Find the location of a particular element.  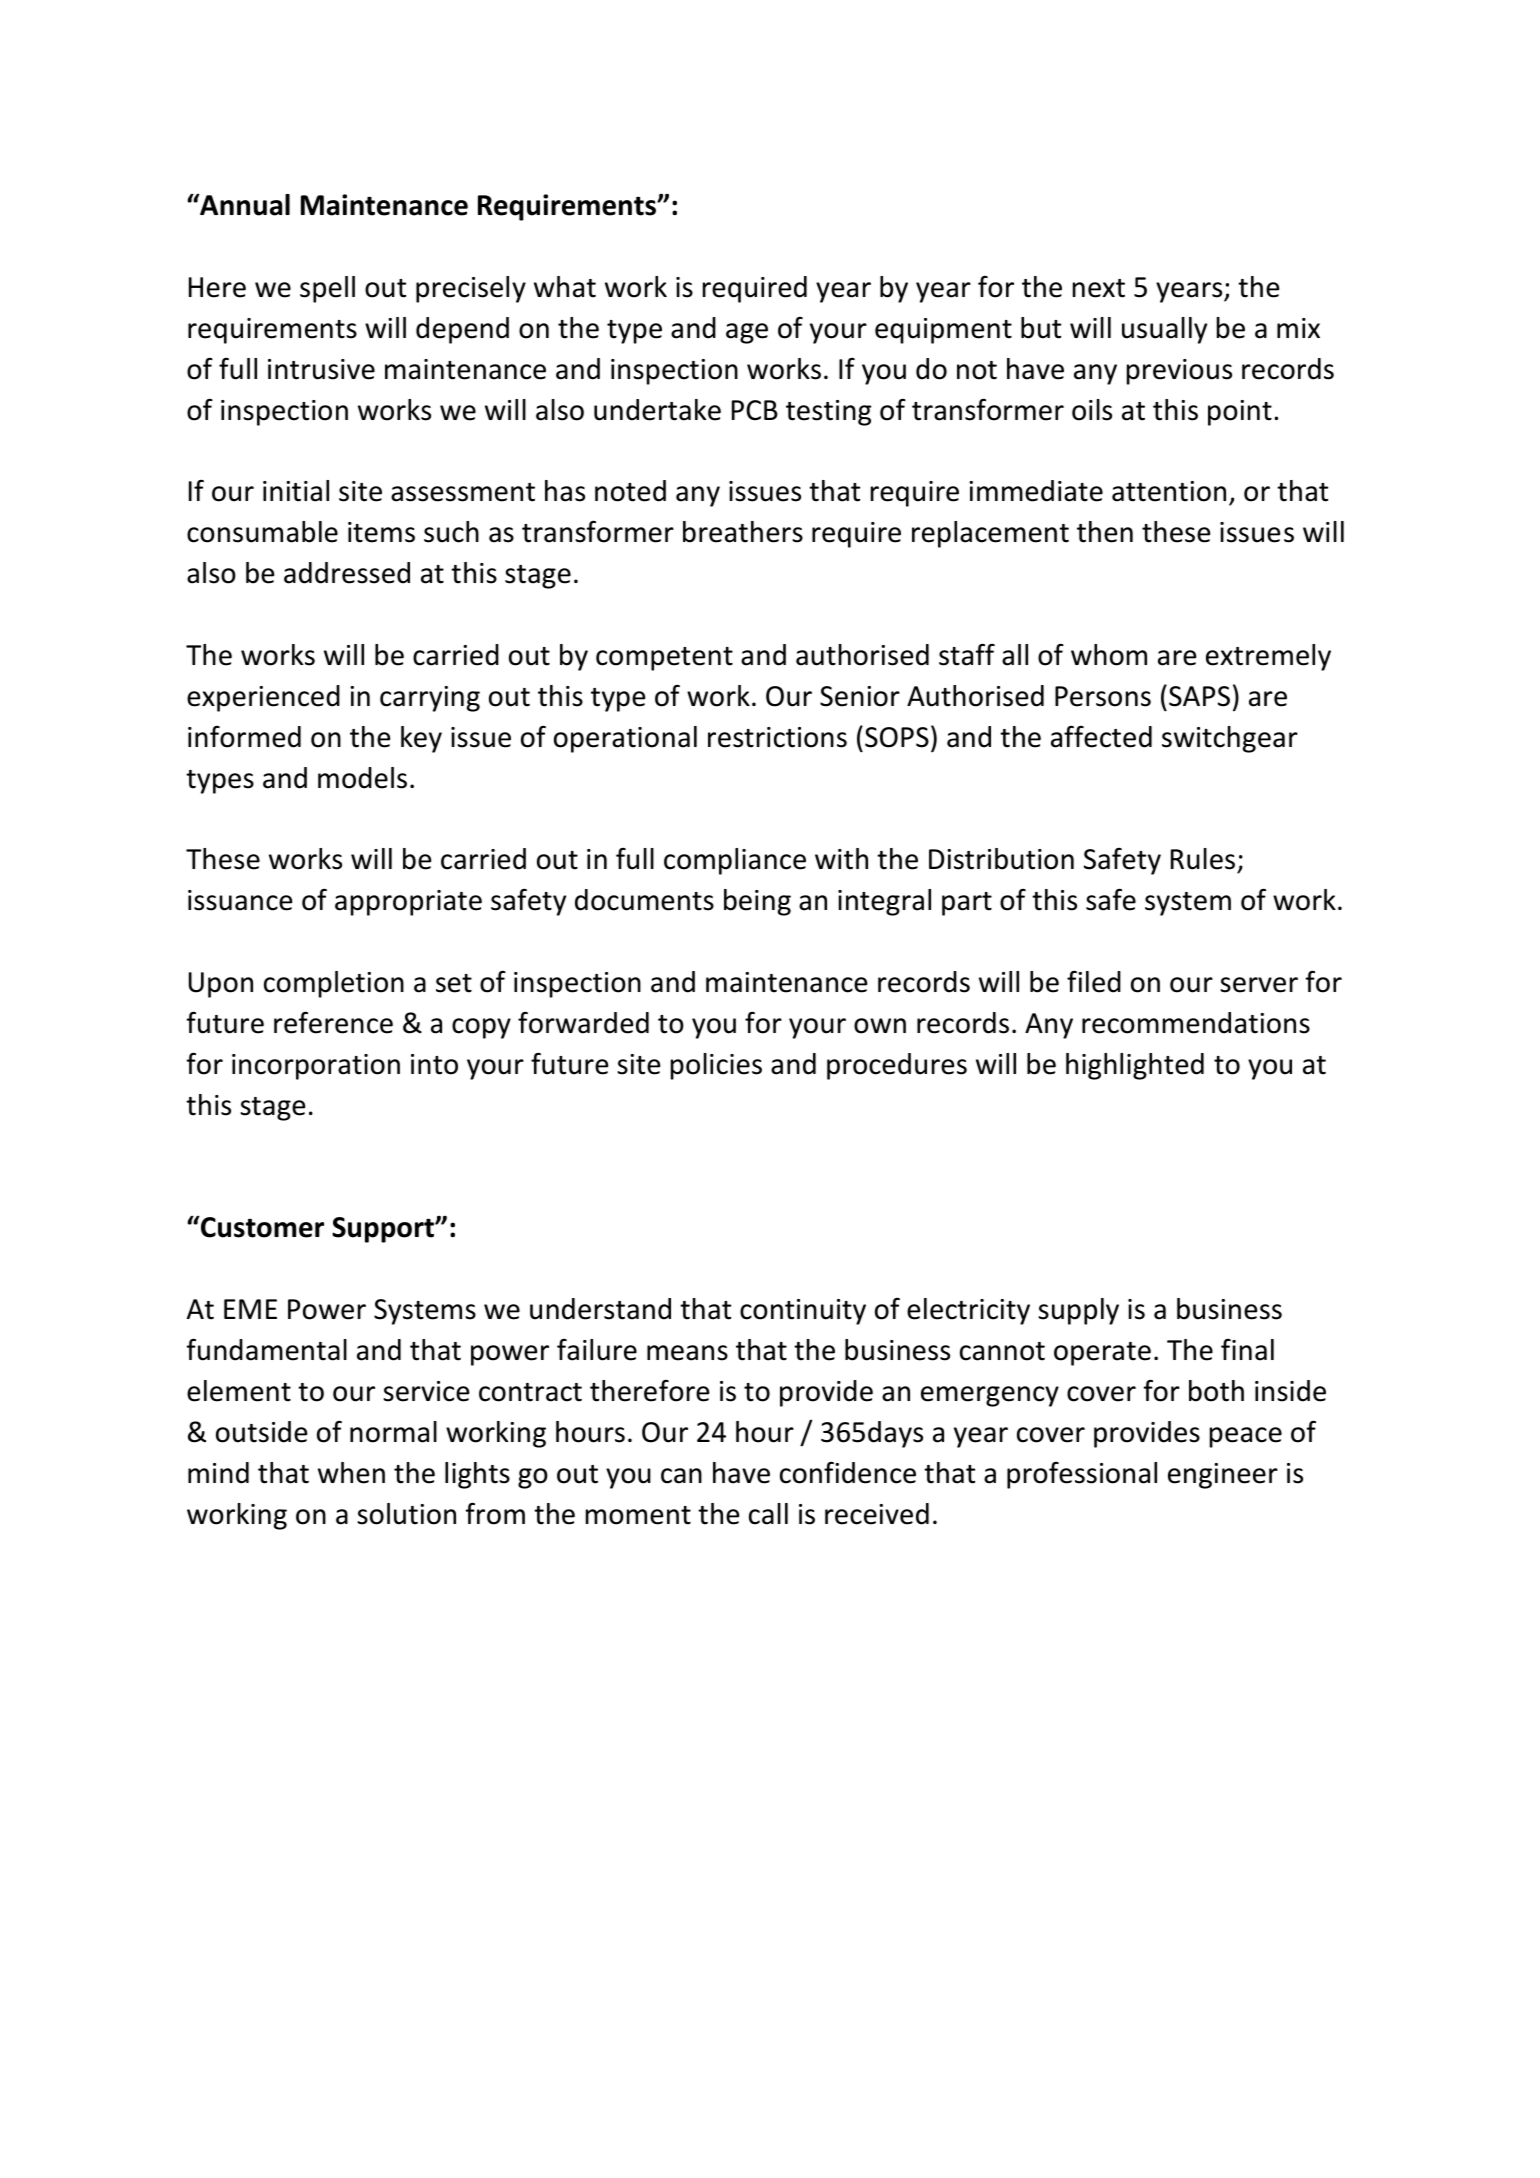

appropriate is located at coordinates (408, 903).
